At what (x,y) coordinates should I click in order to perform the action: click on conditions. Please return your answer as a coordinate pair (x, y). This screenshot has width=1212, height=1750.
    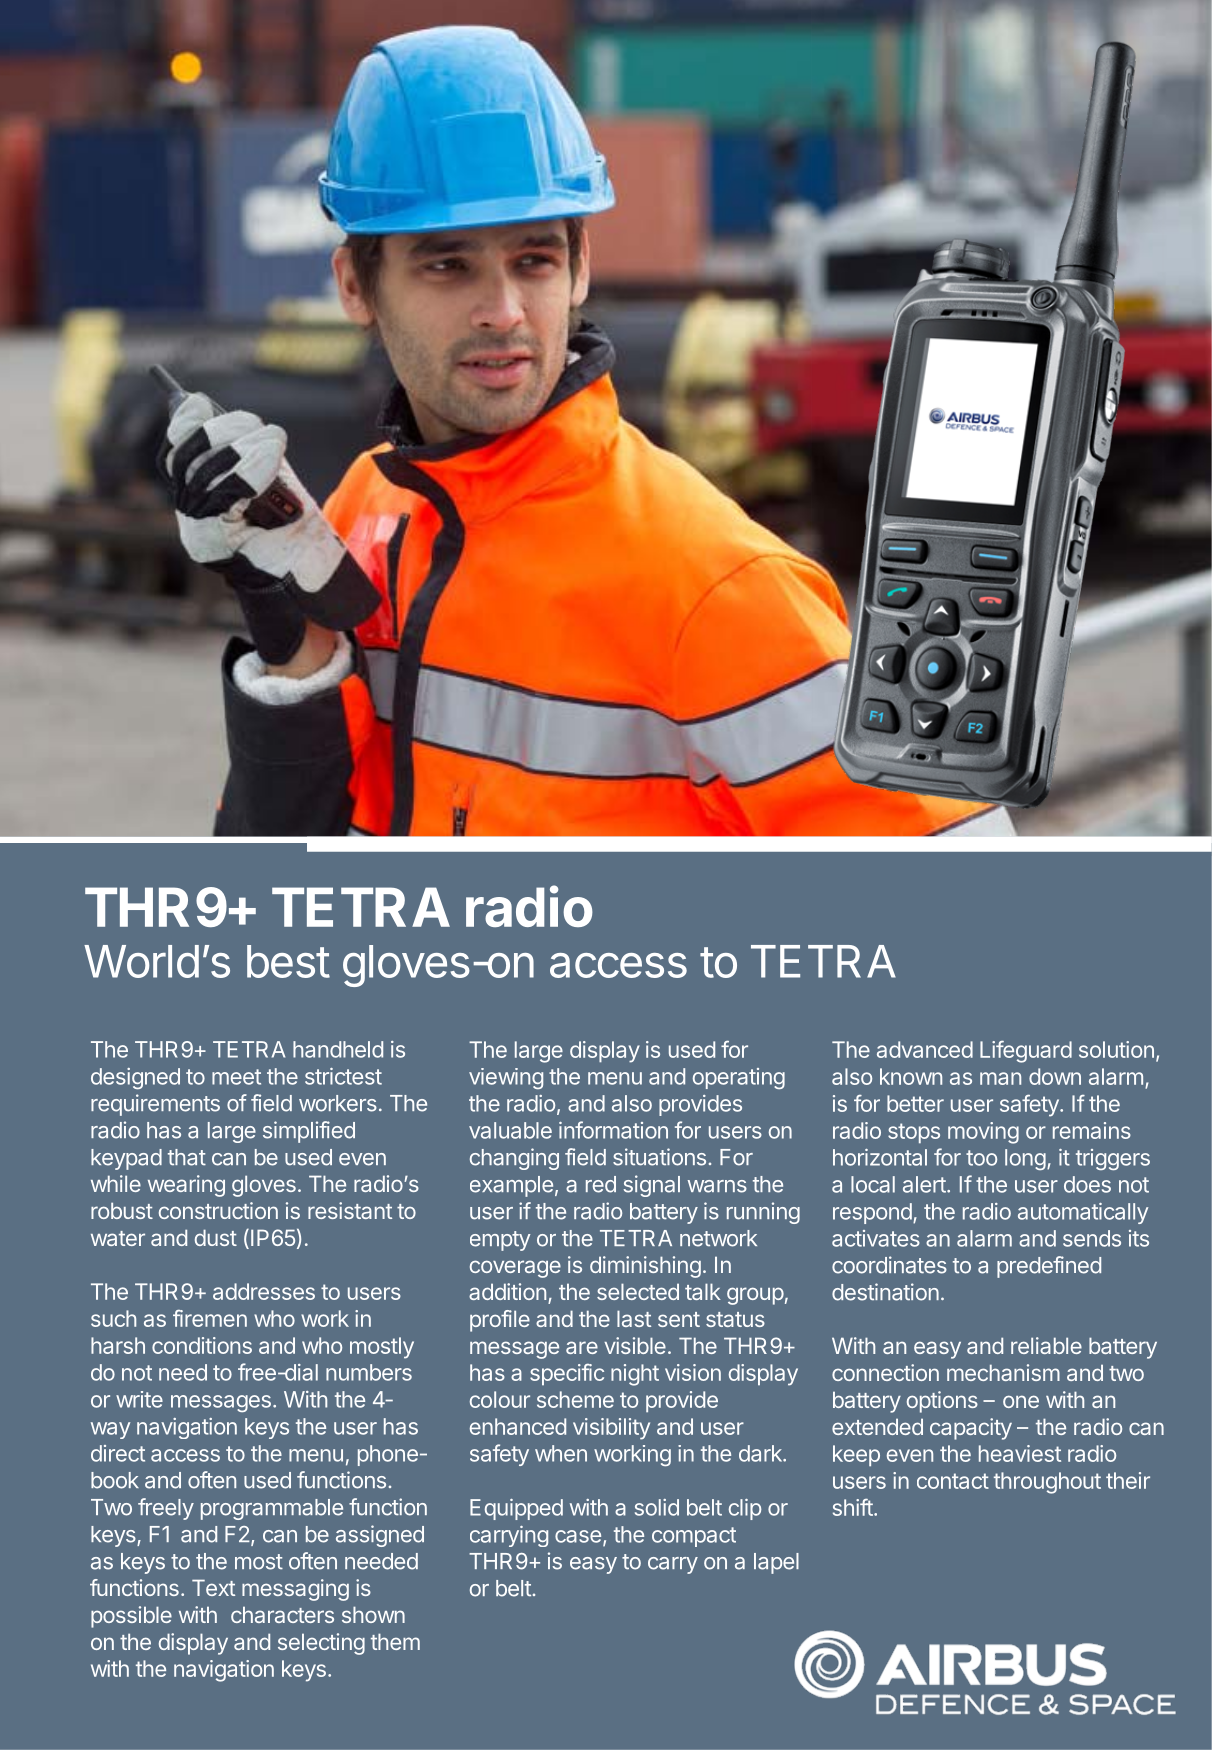
    Looking at the image, I should click on (202, 1345).
